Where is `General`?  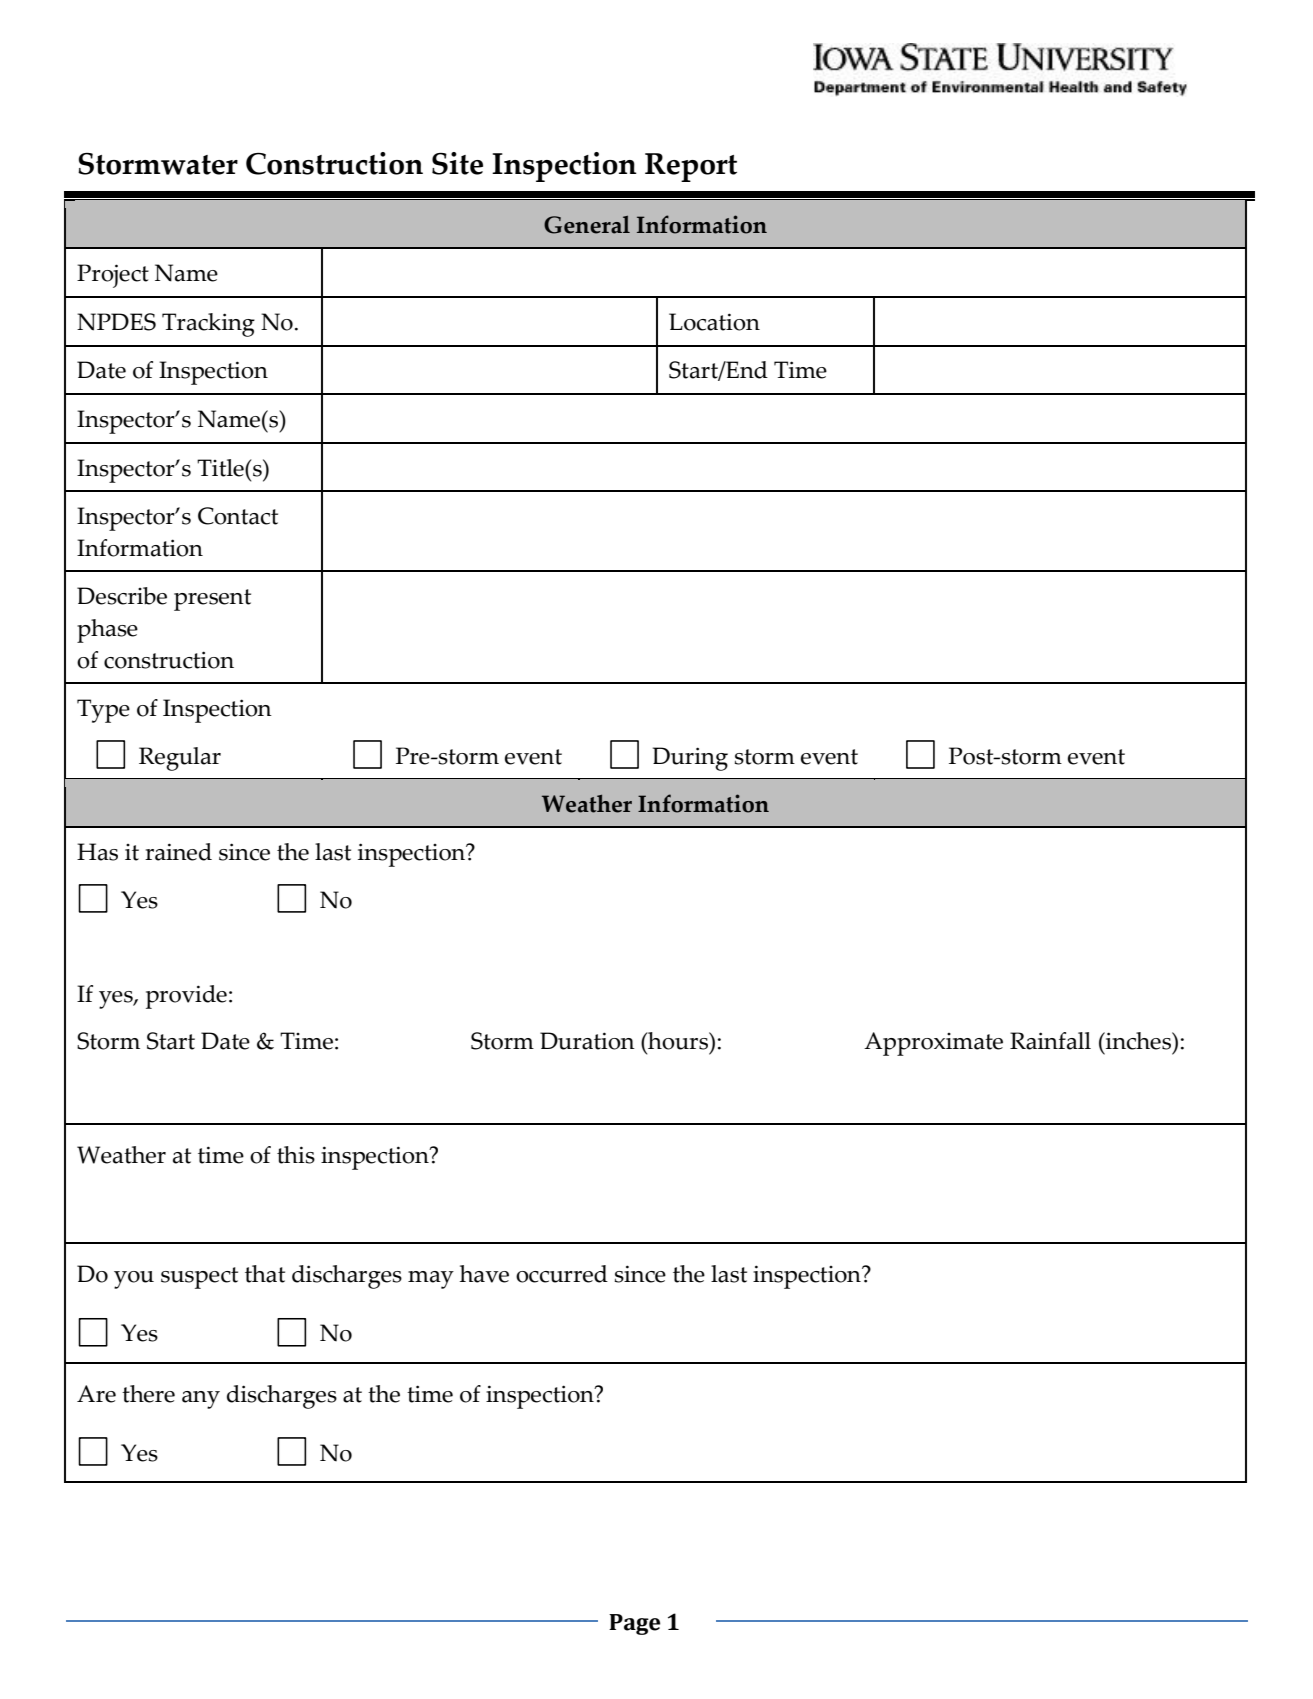
General is located at coordinates (587, 225).
